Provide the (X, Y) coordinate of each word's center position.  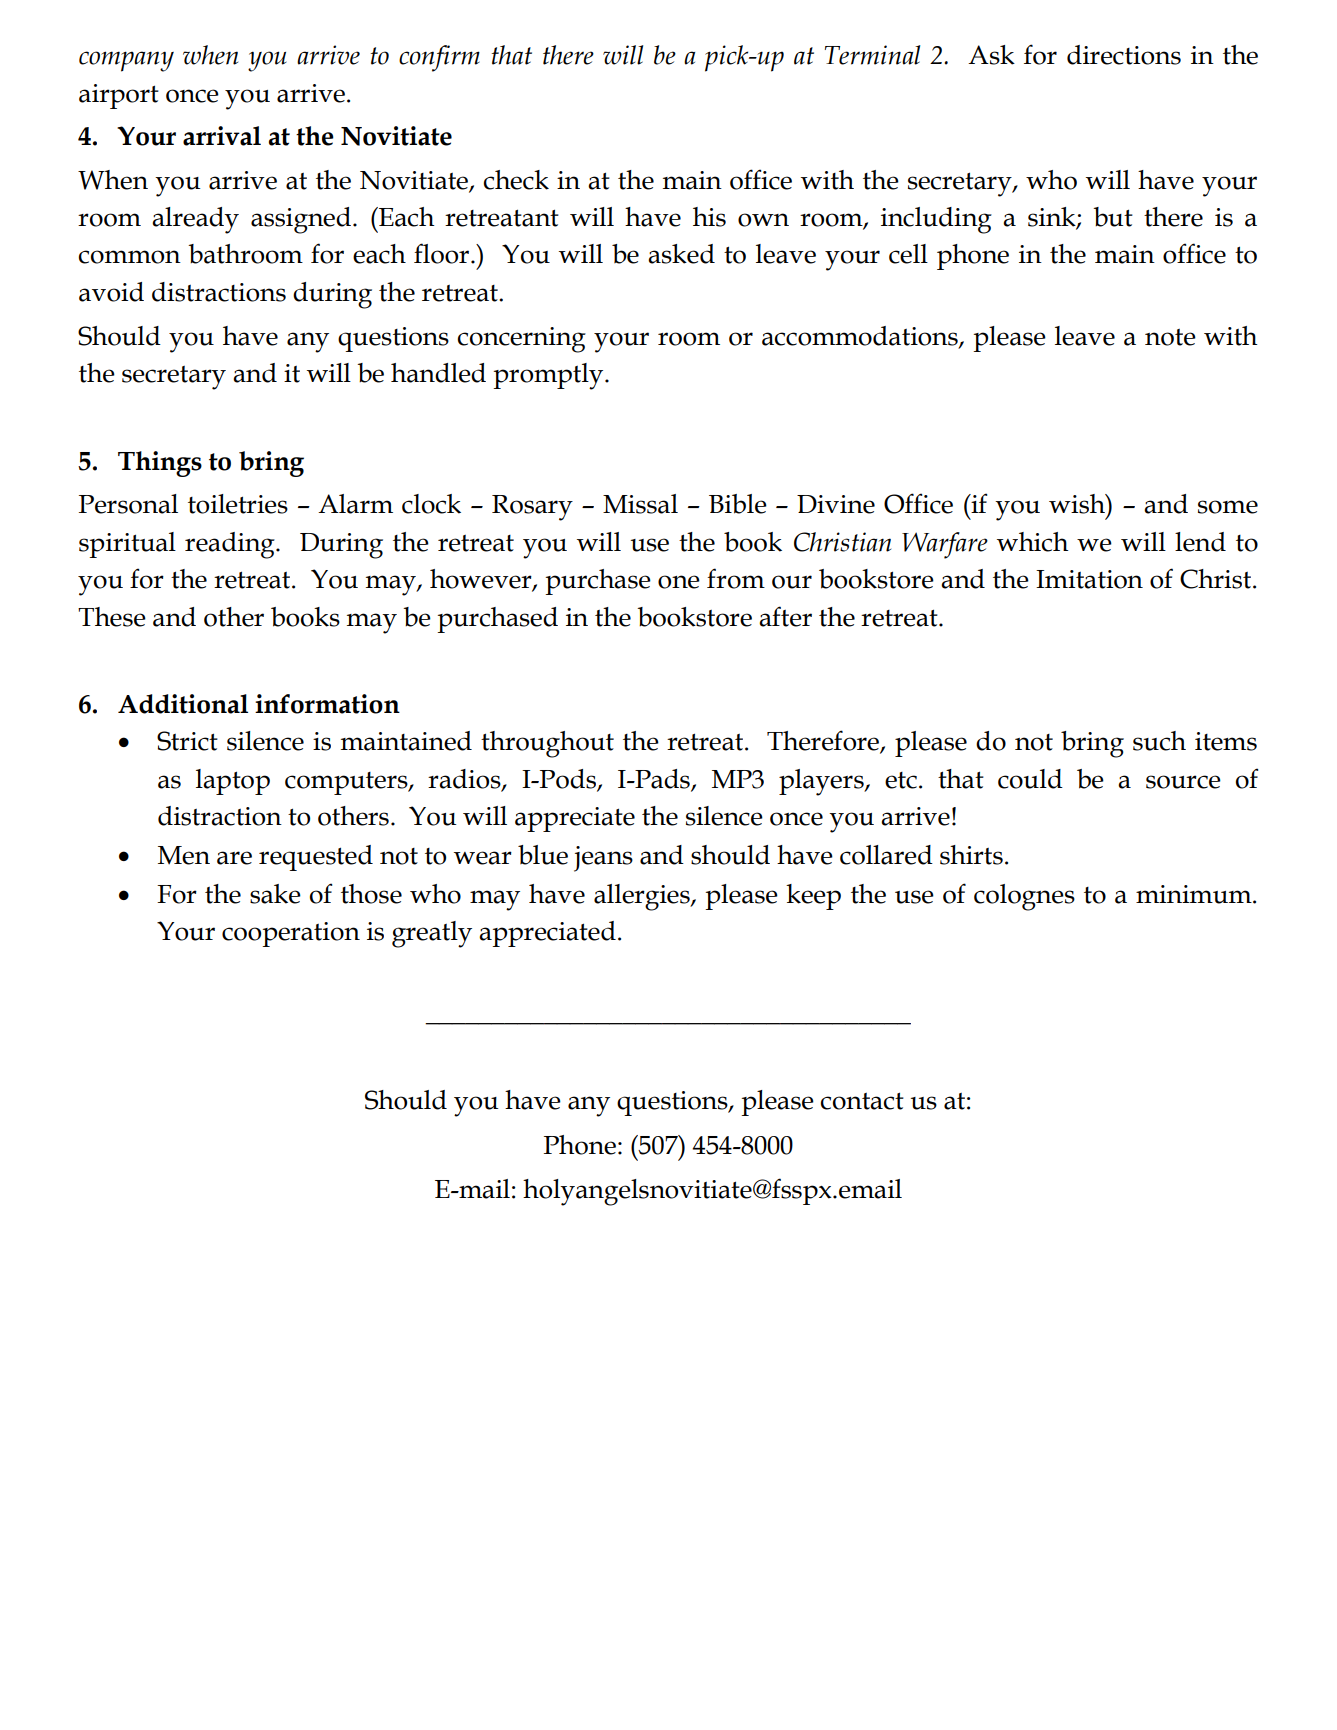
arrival (222, 136)
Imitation (1089, 579)
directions (1124, 55)
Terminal (872, 55)
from (736, 578)
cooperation (291, 934)
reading (231, 545)
